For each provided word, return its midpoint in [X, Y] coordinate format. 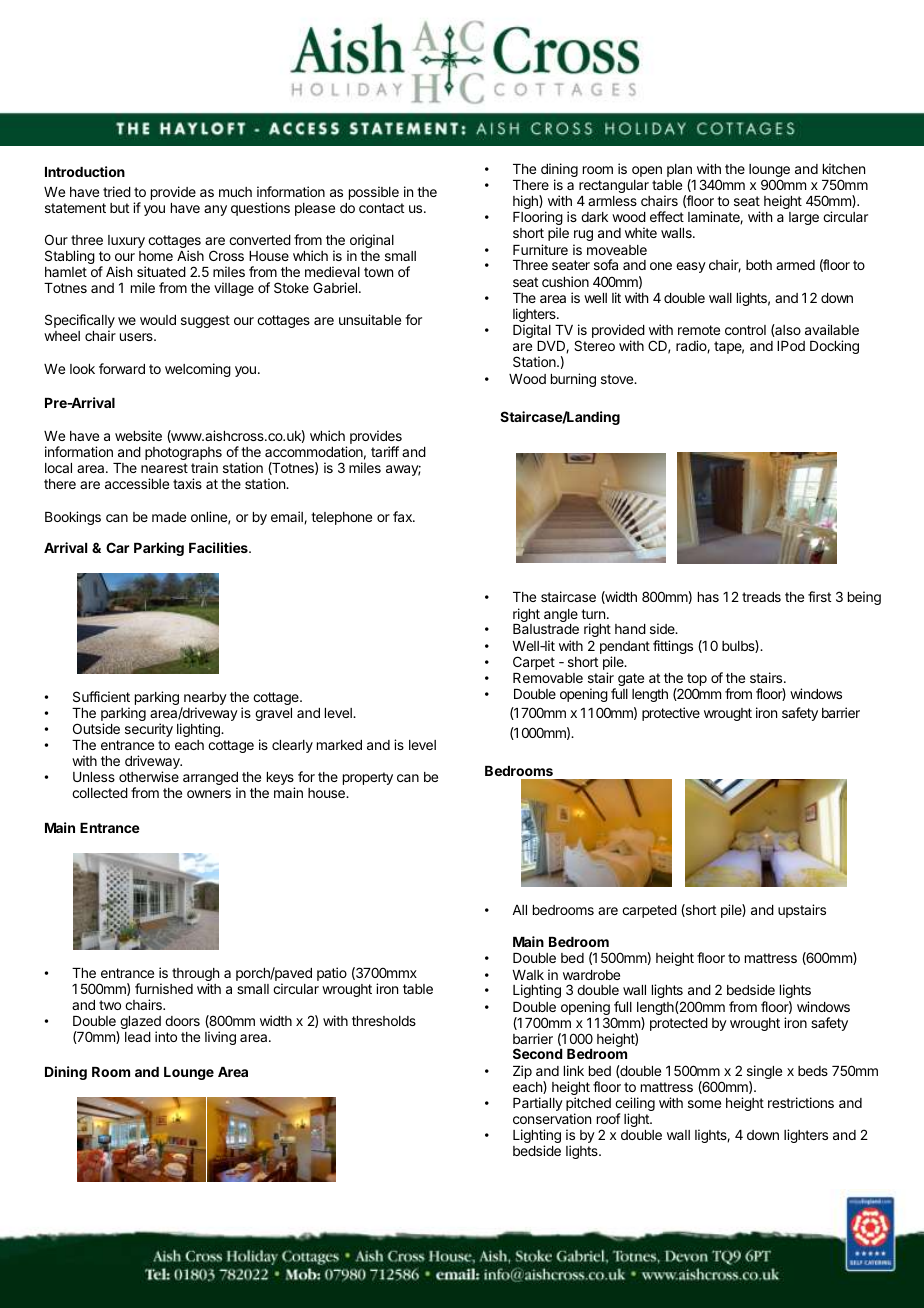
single [764, 1073]
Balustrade [546, 629]
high [526, 202]
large [804, 218]
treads [761, 597]
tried [117, 191]
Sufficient [101, 696]
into [166, 1036]
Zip [522, 1072]
